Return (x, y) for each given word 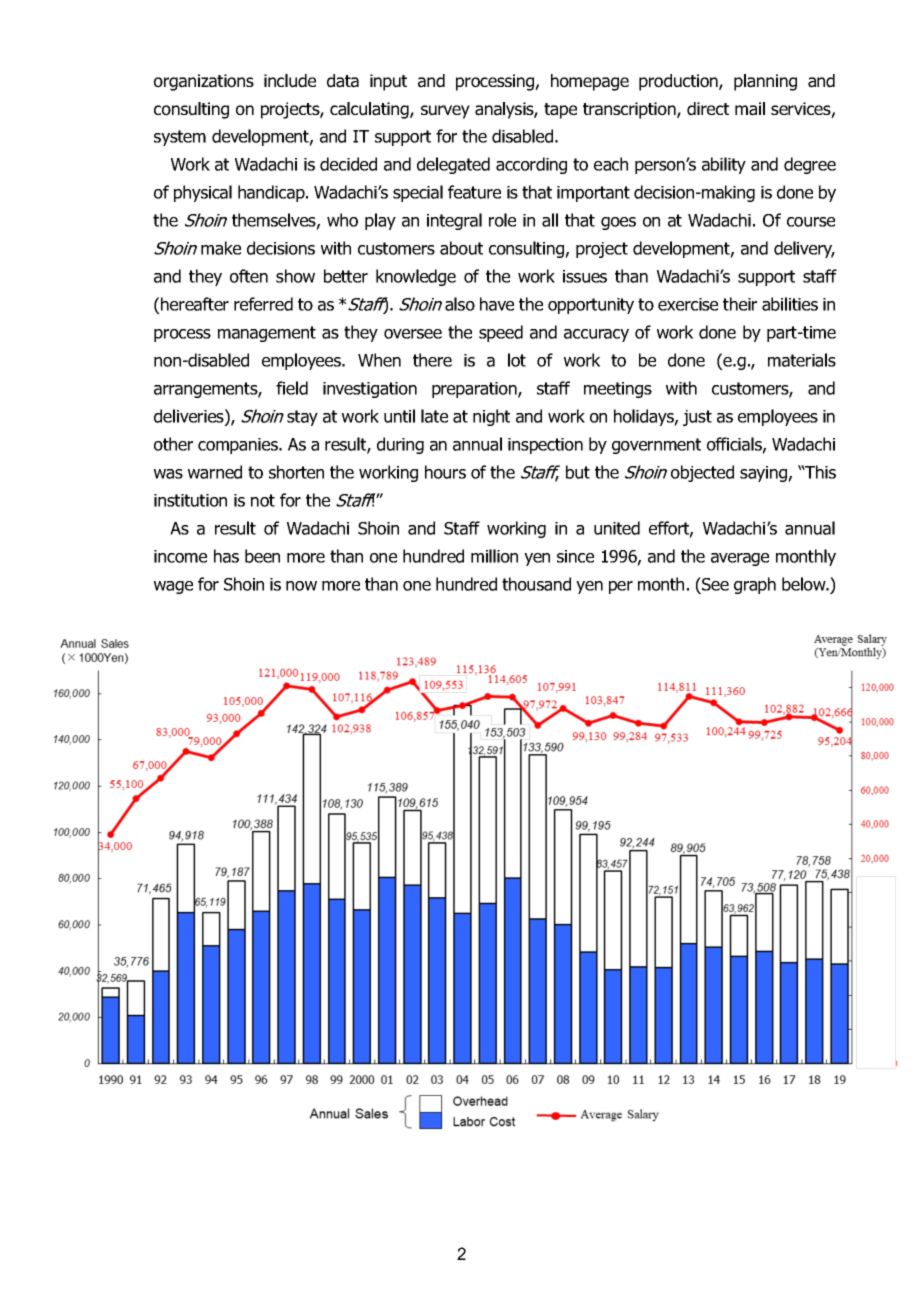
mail (750, 109)
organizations (204, 82)
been (262, 556)
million (494, 556)
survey (445, 112)
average (740, 559)
